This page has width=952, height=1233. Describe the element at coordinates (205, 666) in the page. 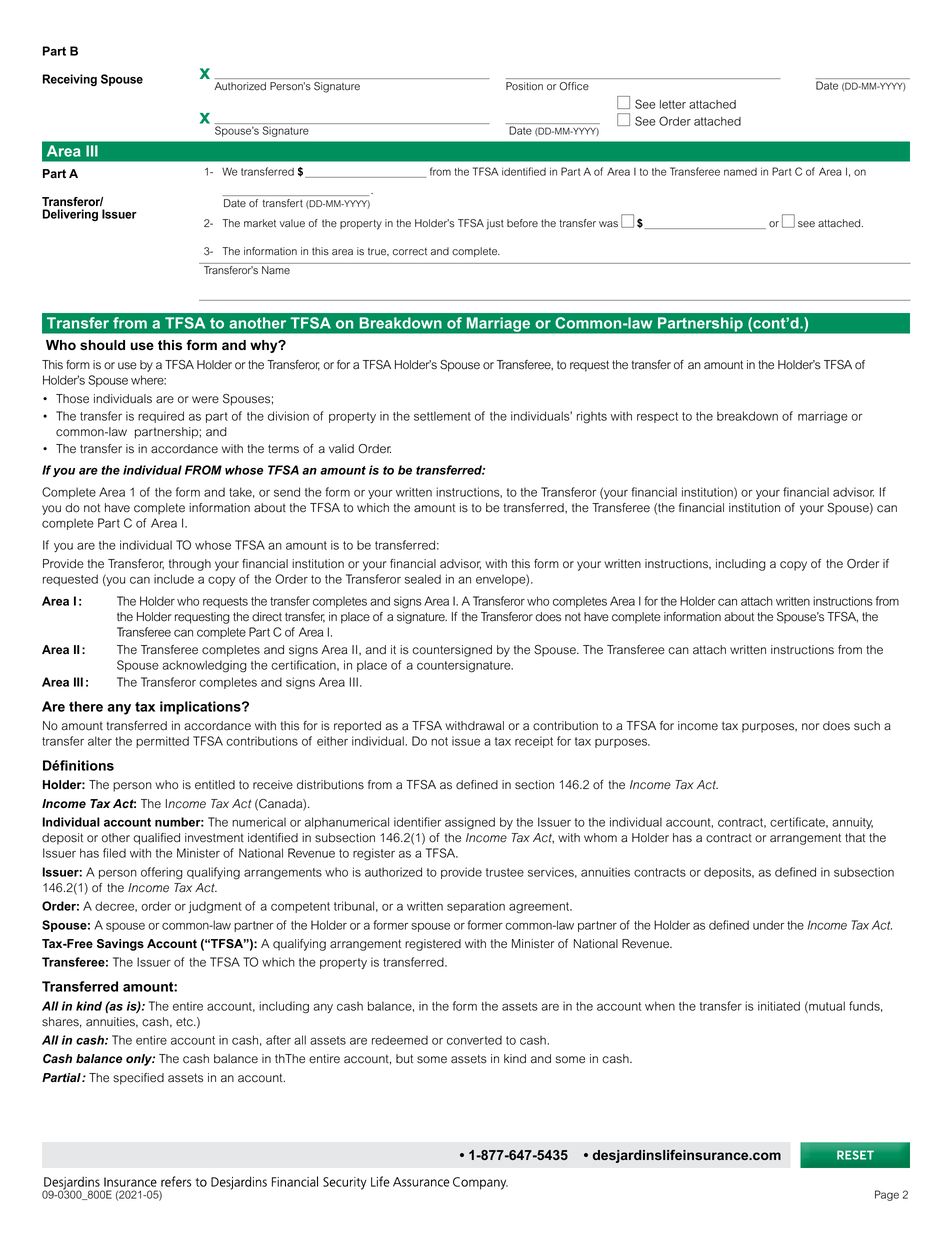

I see `acknowledging` at that location.
